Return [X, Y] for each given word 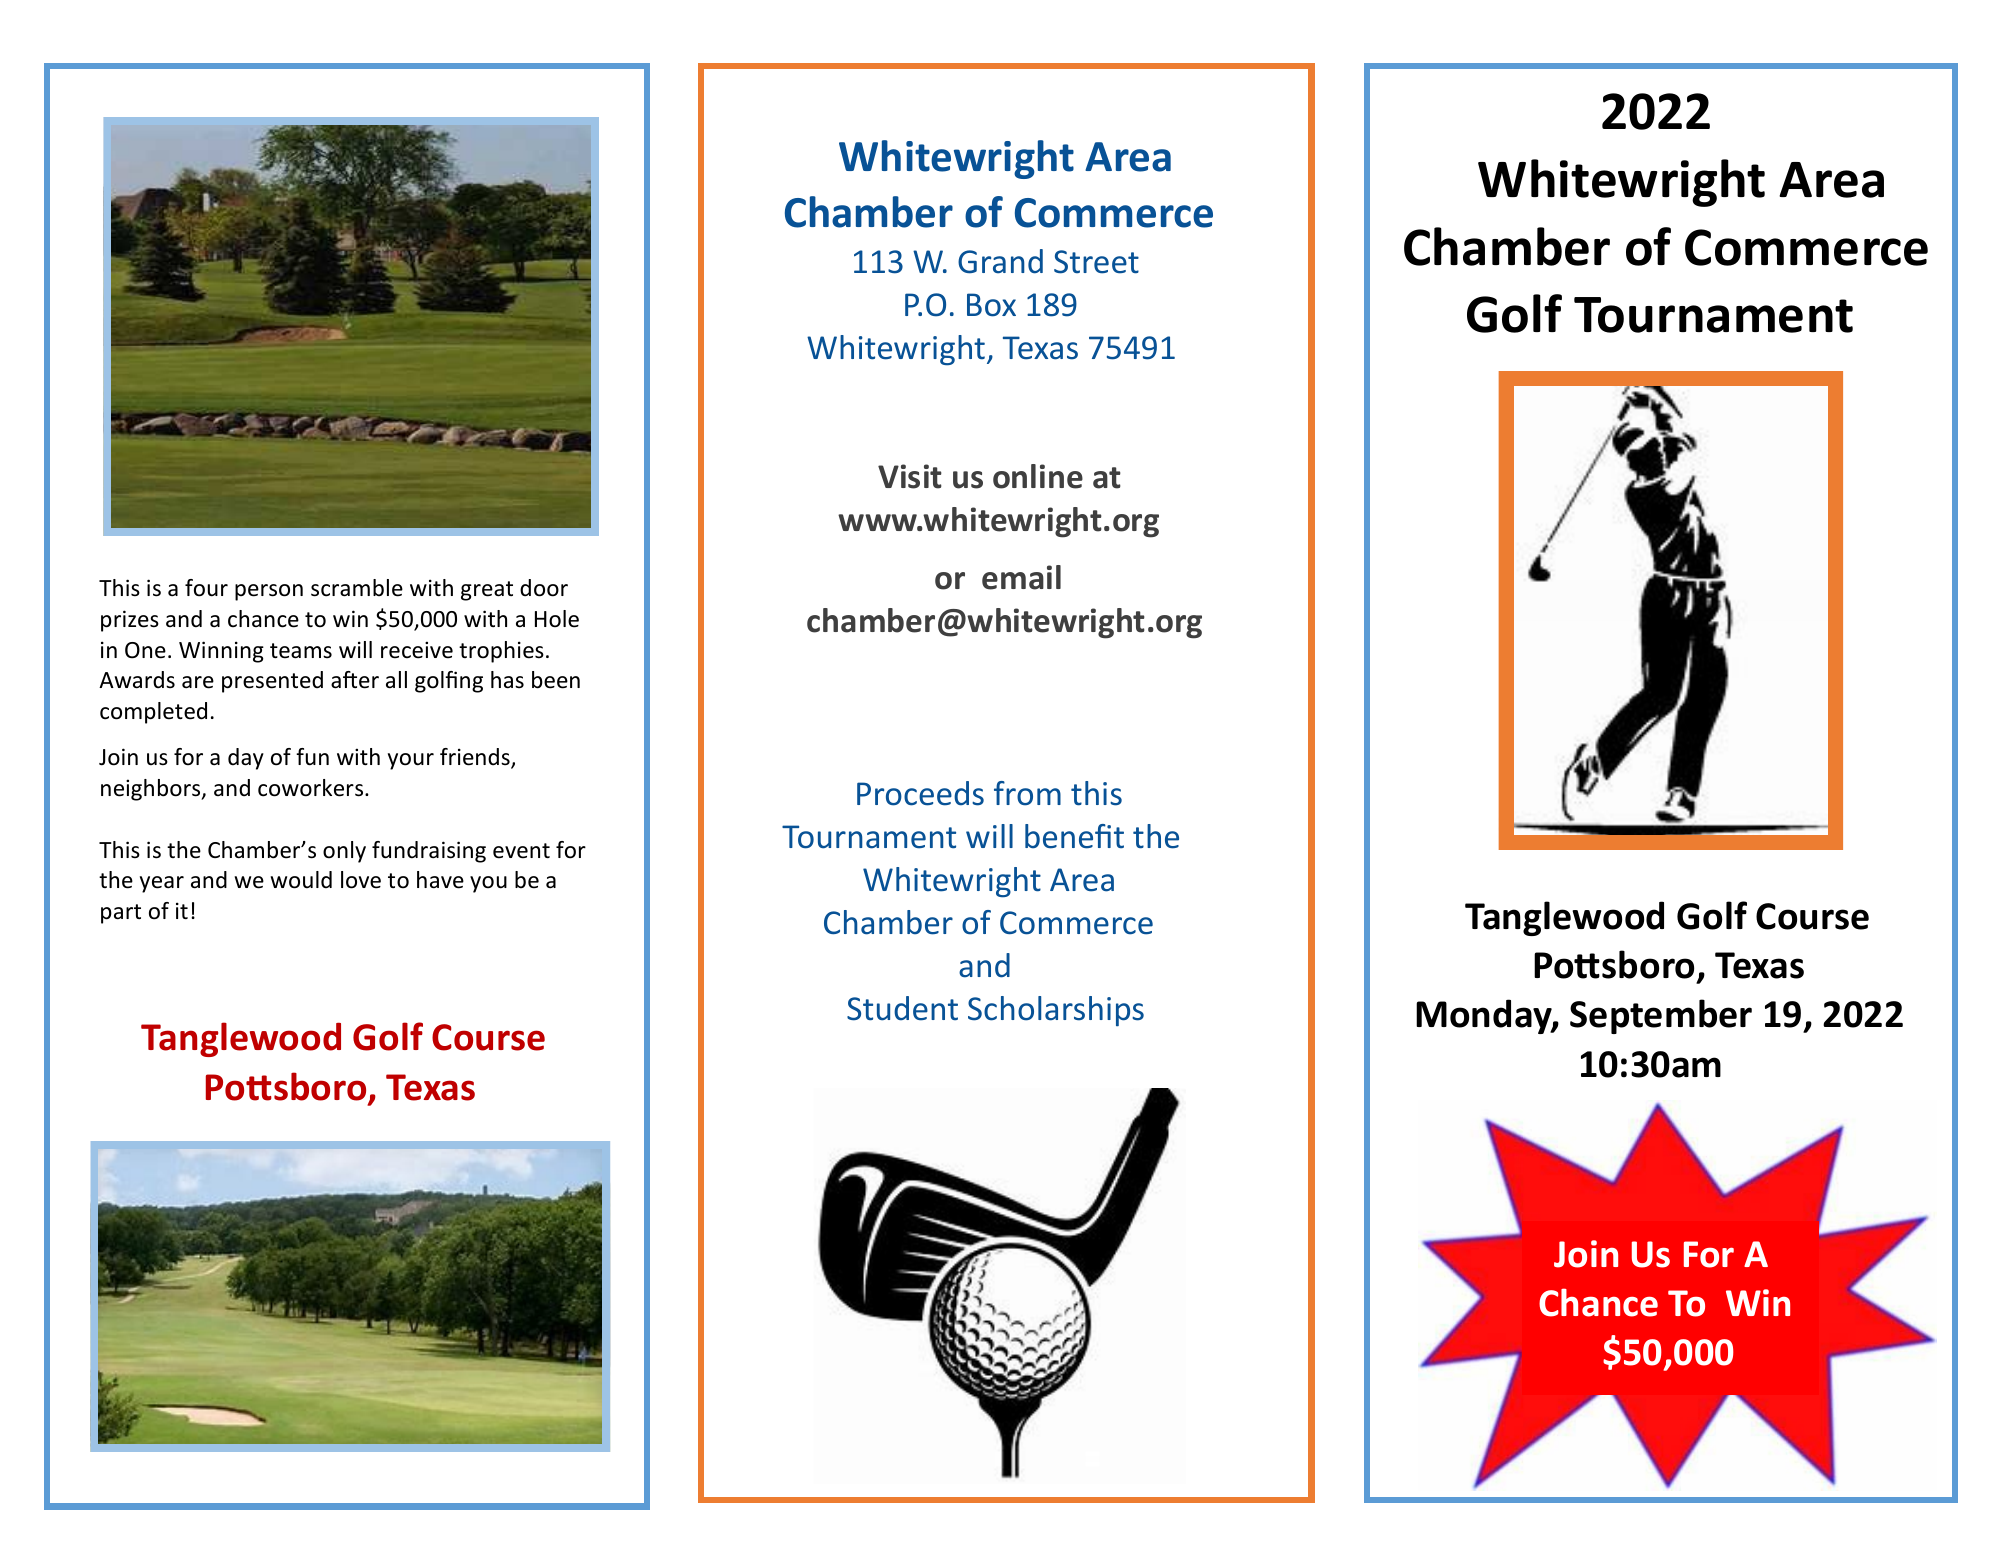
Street [1096, 262]
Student [902, 1008]
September [1661, 1016]
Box [991, 305]
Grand [1000, 261]
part [121, 914]
